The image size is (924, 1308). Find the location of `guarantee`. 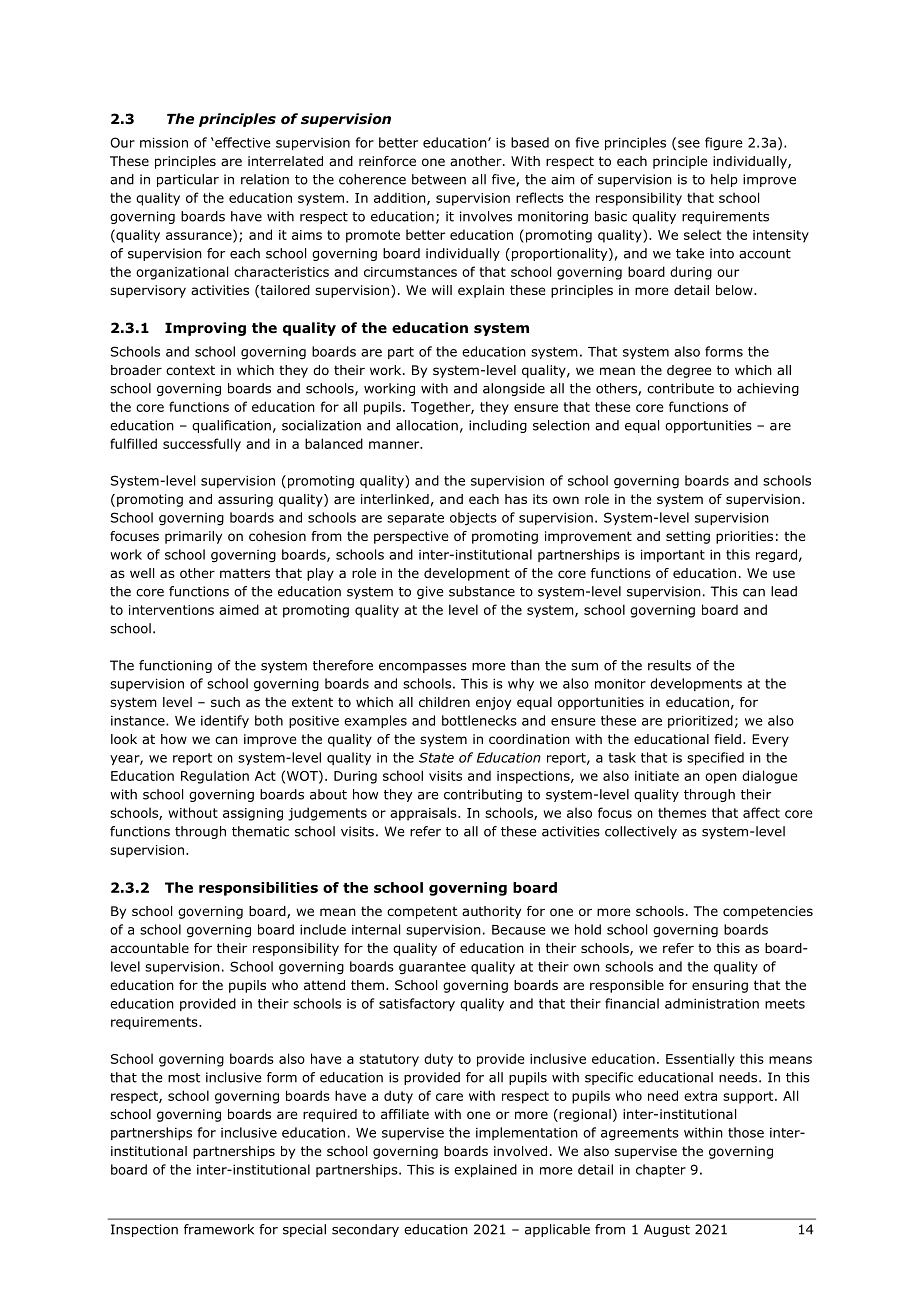

guarantee is located at coordinates (432, 968).
